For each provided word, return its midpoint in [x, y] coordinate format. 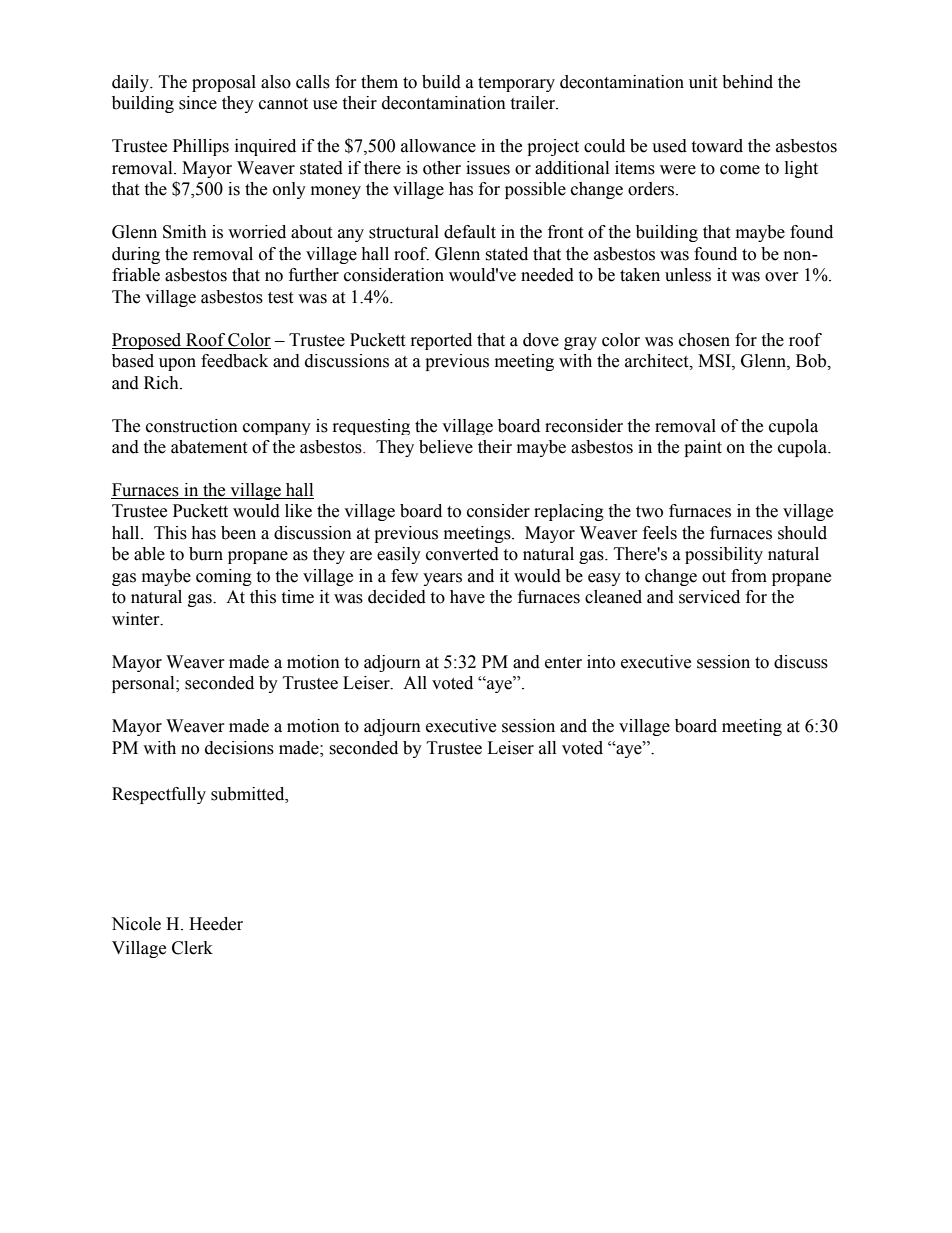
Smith [185, 232]
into [601, 662]
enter [563, 663]
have [467, 597]
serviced [709, 597]
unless [688, 275]
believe [446, 447]
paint [703, 448]
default [470, 232]
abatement [209, 447]
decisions [239, 748]
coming [224, 577]
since [198, 103]
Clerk [192, 948]
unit [703, 82]
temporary [516, 84]
